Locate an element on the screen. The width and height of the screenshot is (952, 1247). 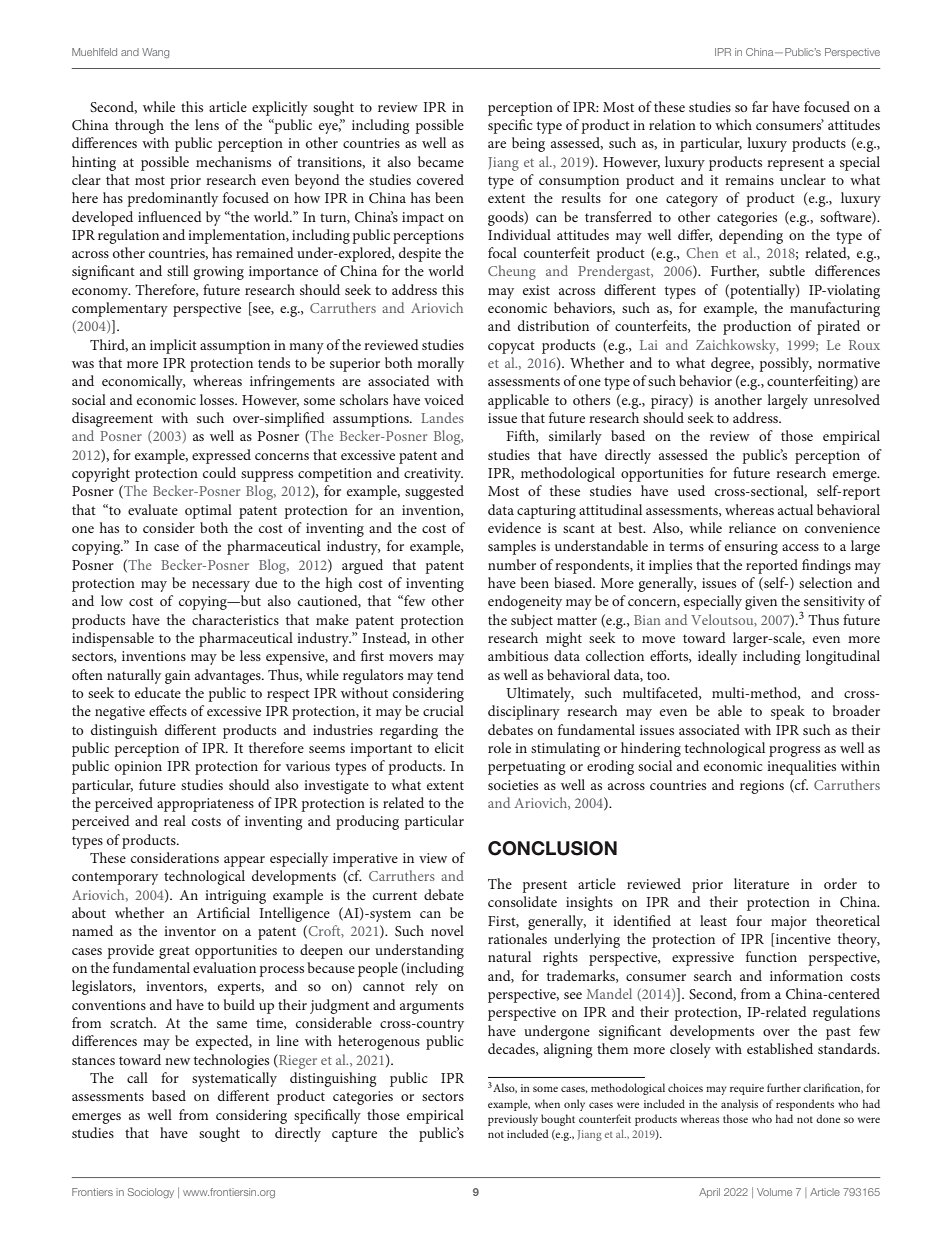
characteristics is located at coordinates (235, 619).
